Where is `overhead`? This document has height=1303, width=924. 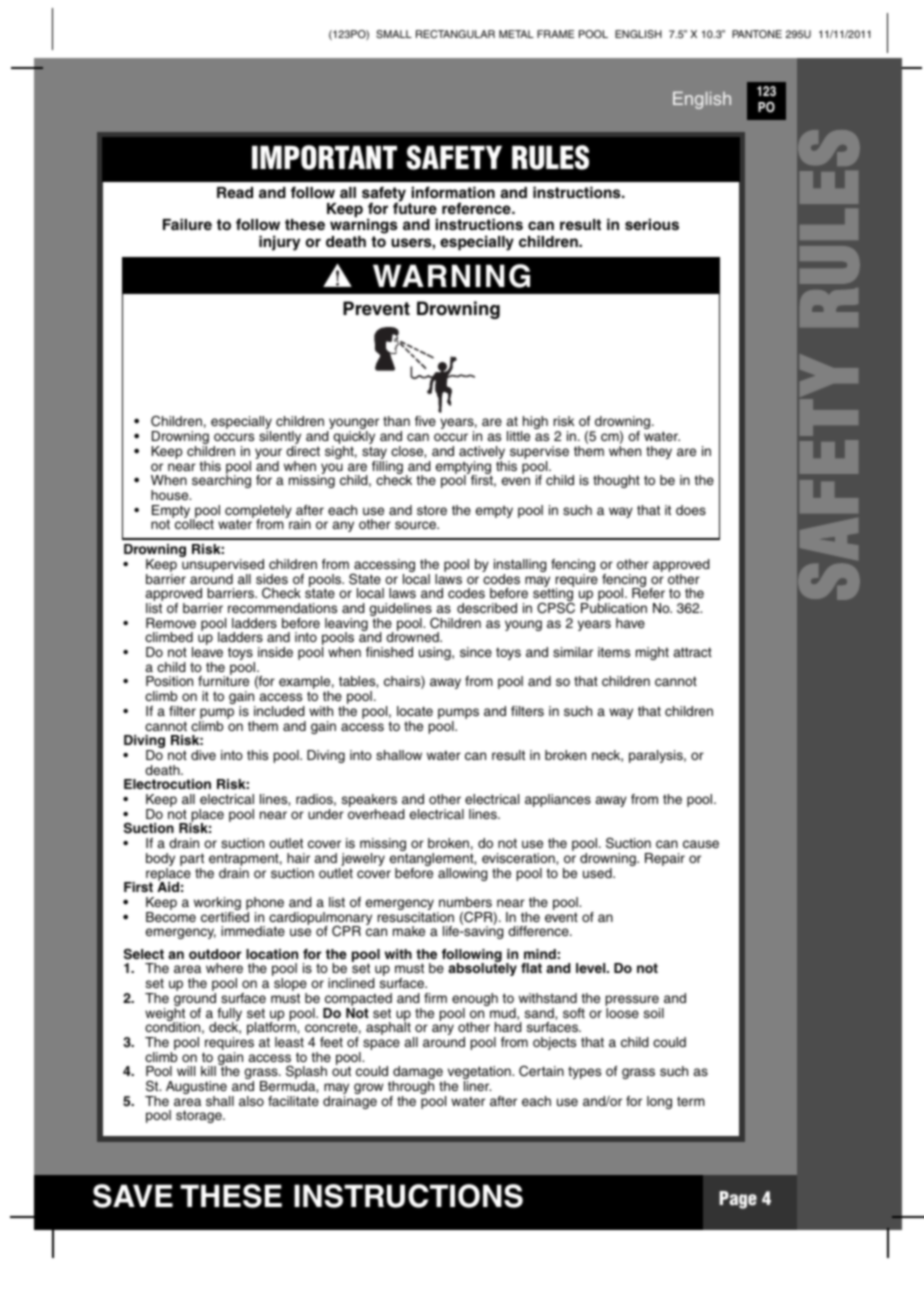 overhead is located at coordinates (376, 814).
